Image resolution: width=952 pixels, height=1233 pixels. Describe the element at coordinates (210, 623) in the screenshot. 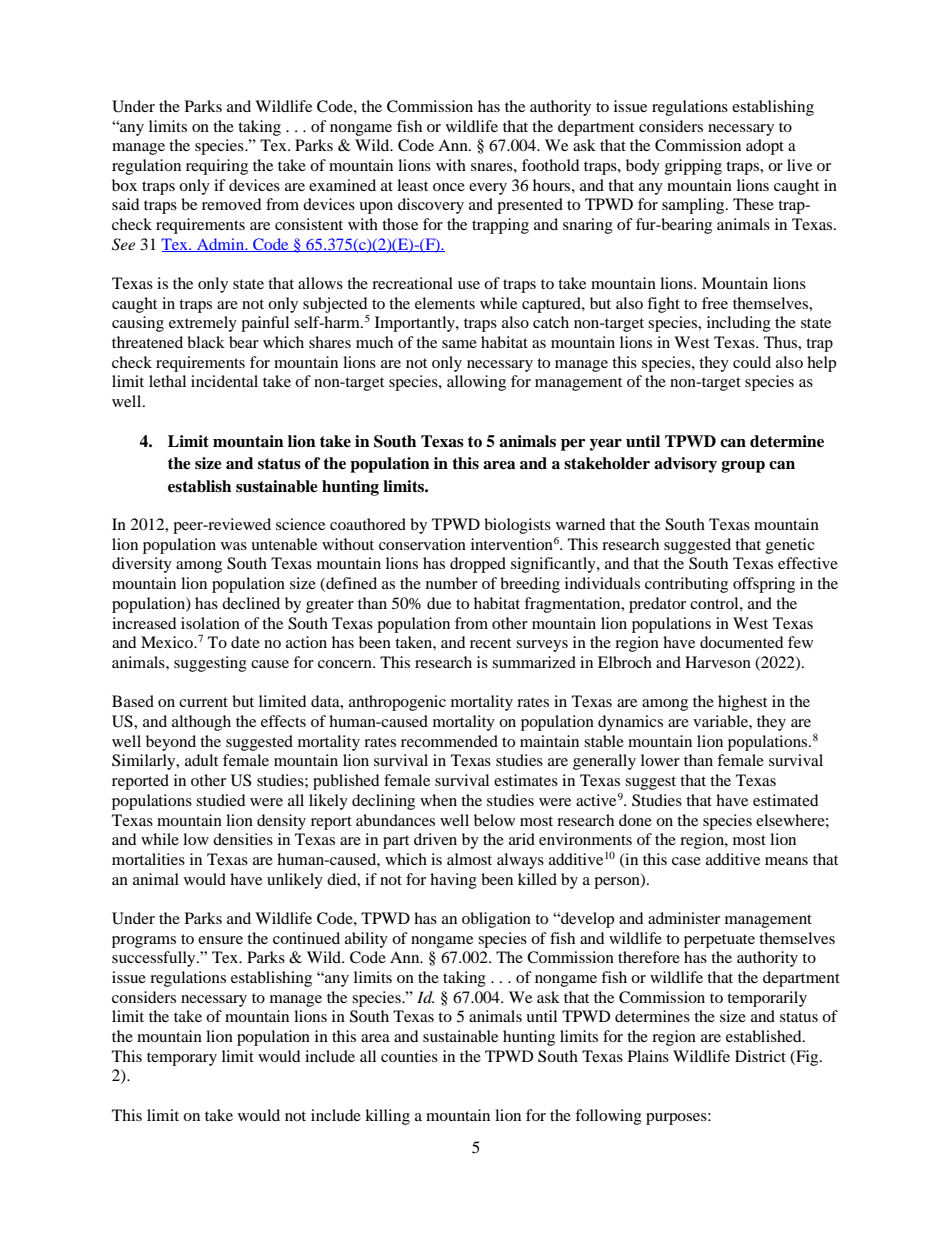

I see `isolation` at that location.
